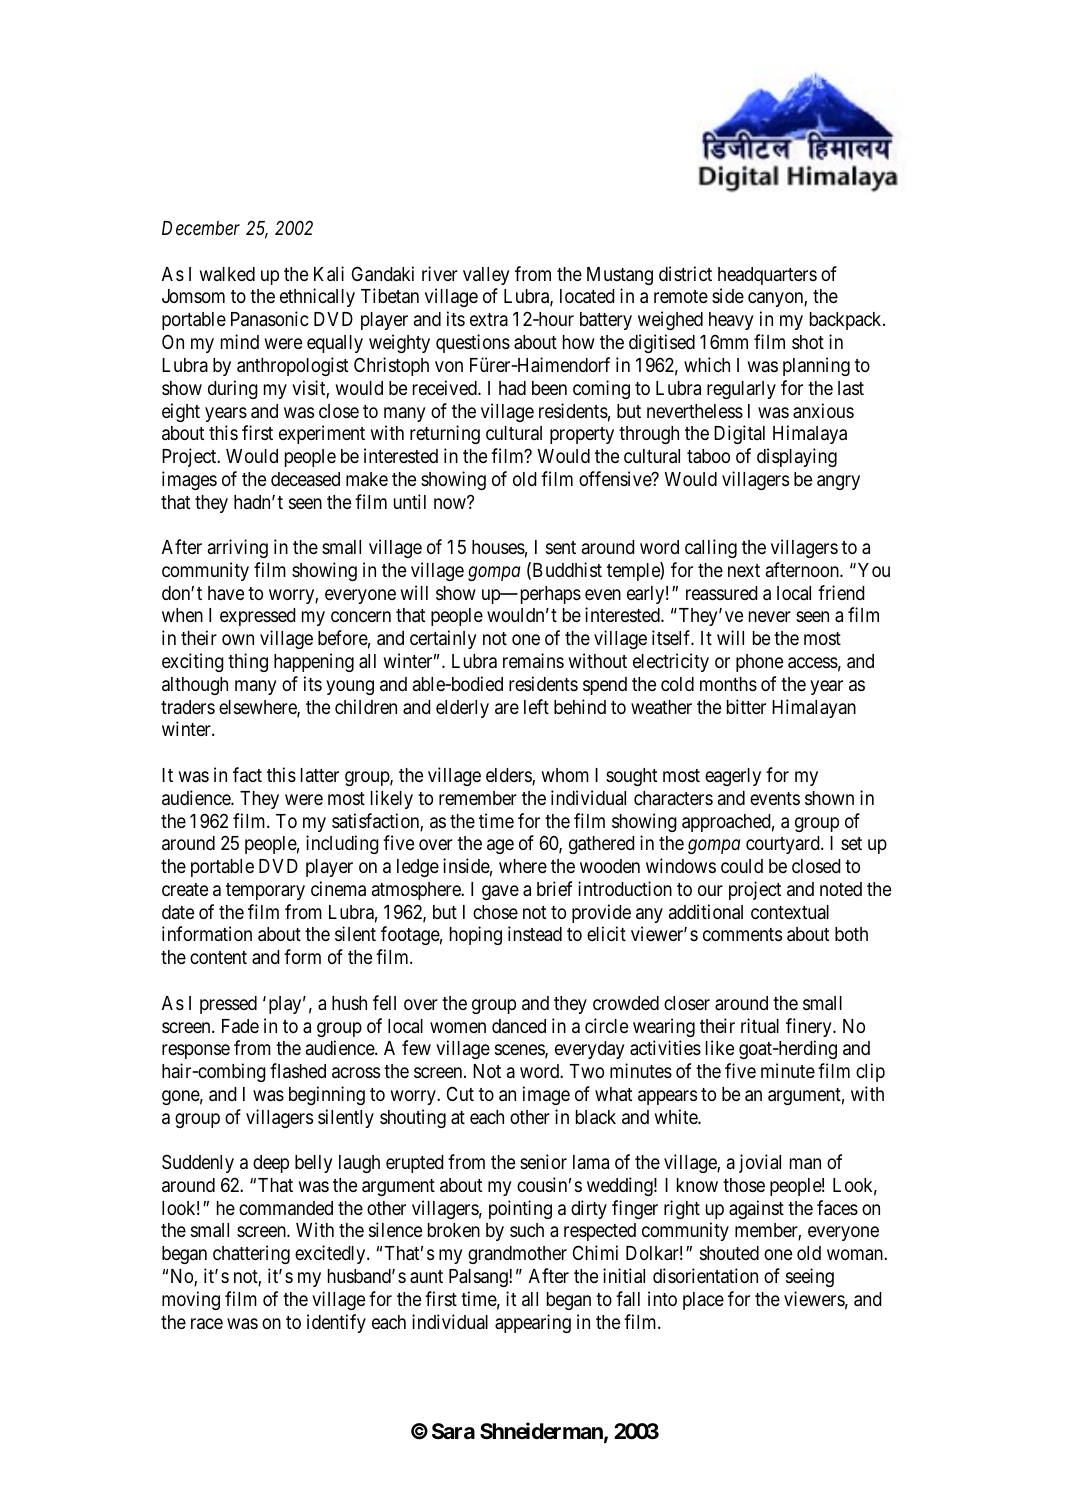 This screenshot has height=1510, width=1067. What do you see at coordinates (207, 1323) in the screenshot?
I see `race` at bounding box center [207, 1323].
